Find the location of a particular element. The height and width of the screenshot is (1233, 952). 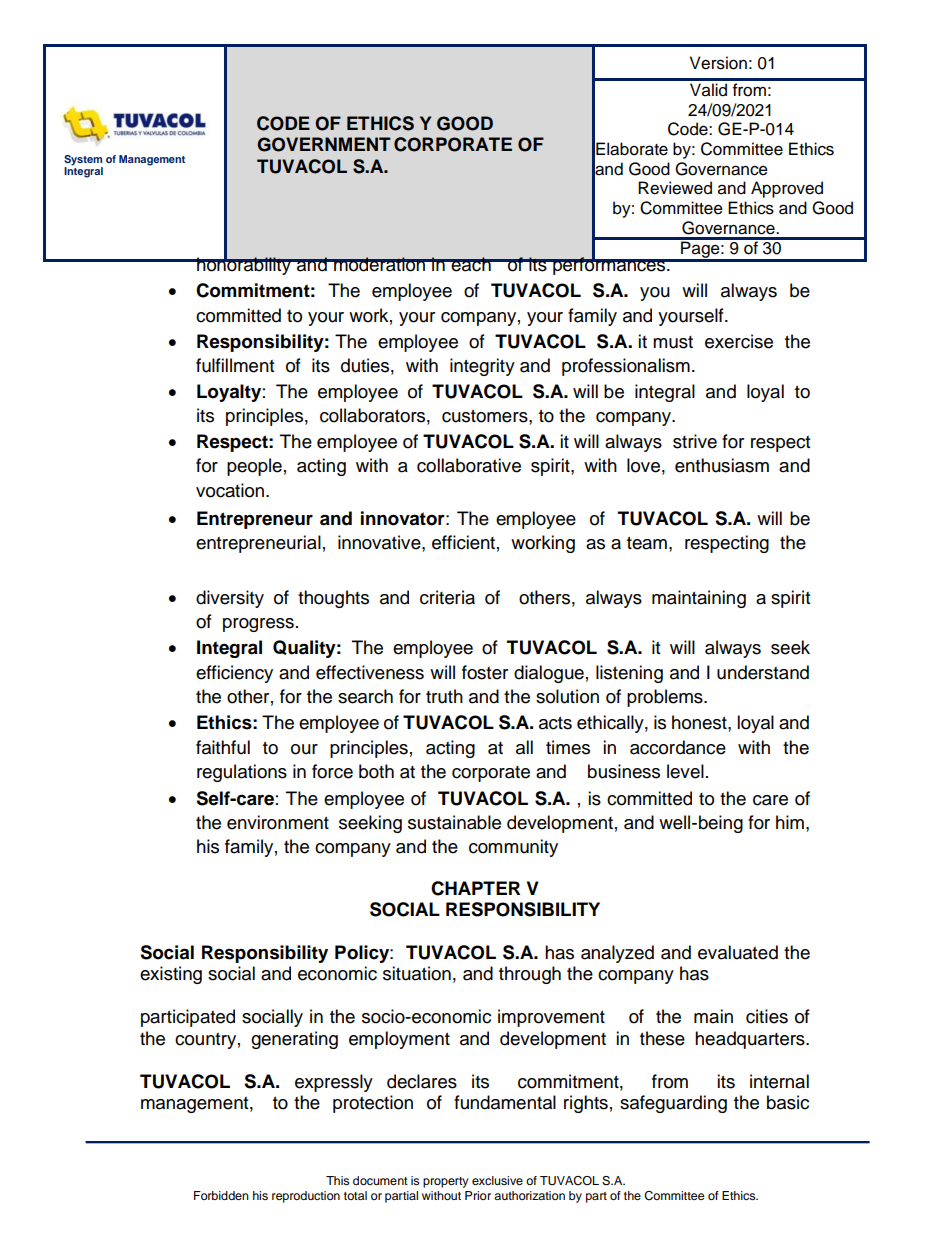

System is located at coordinates (83, 161).
